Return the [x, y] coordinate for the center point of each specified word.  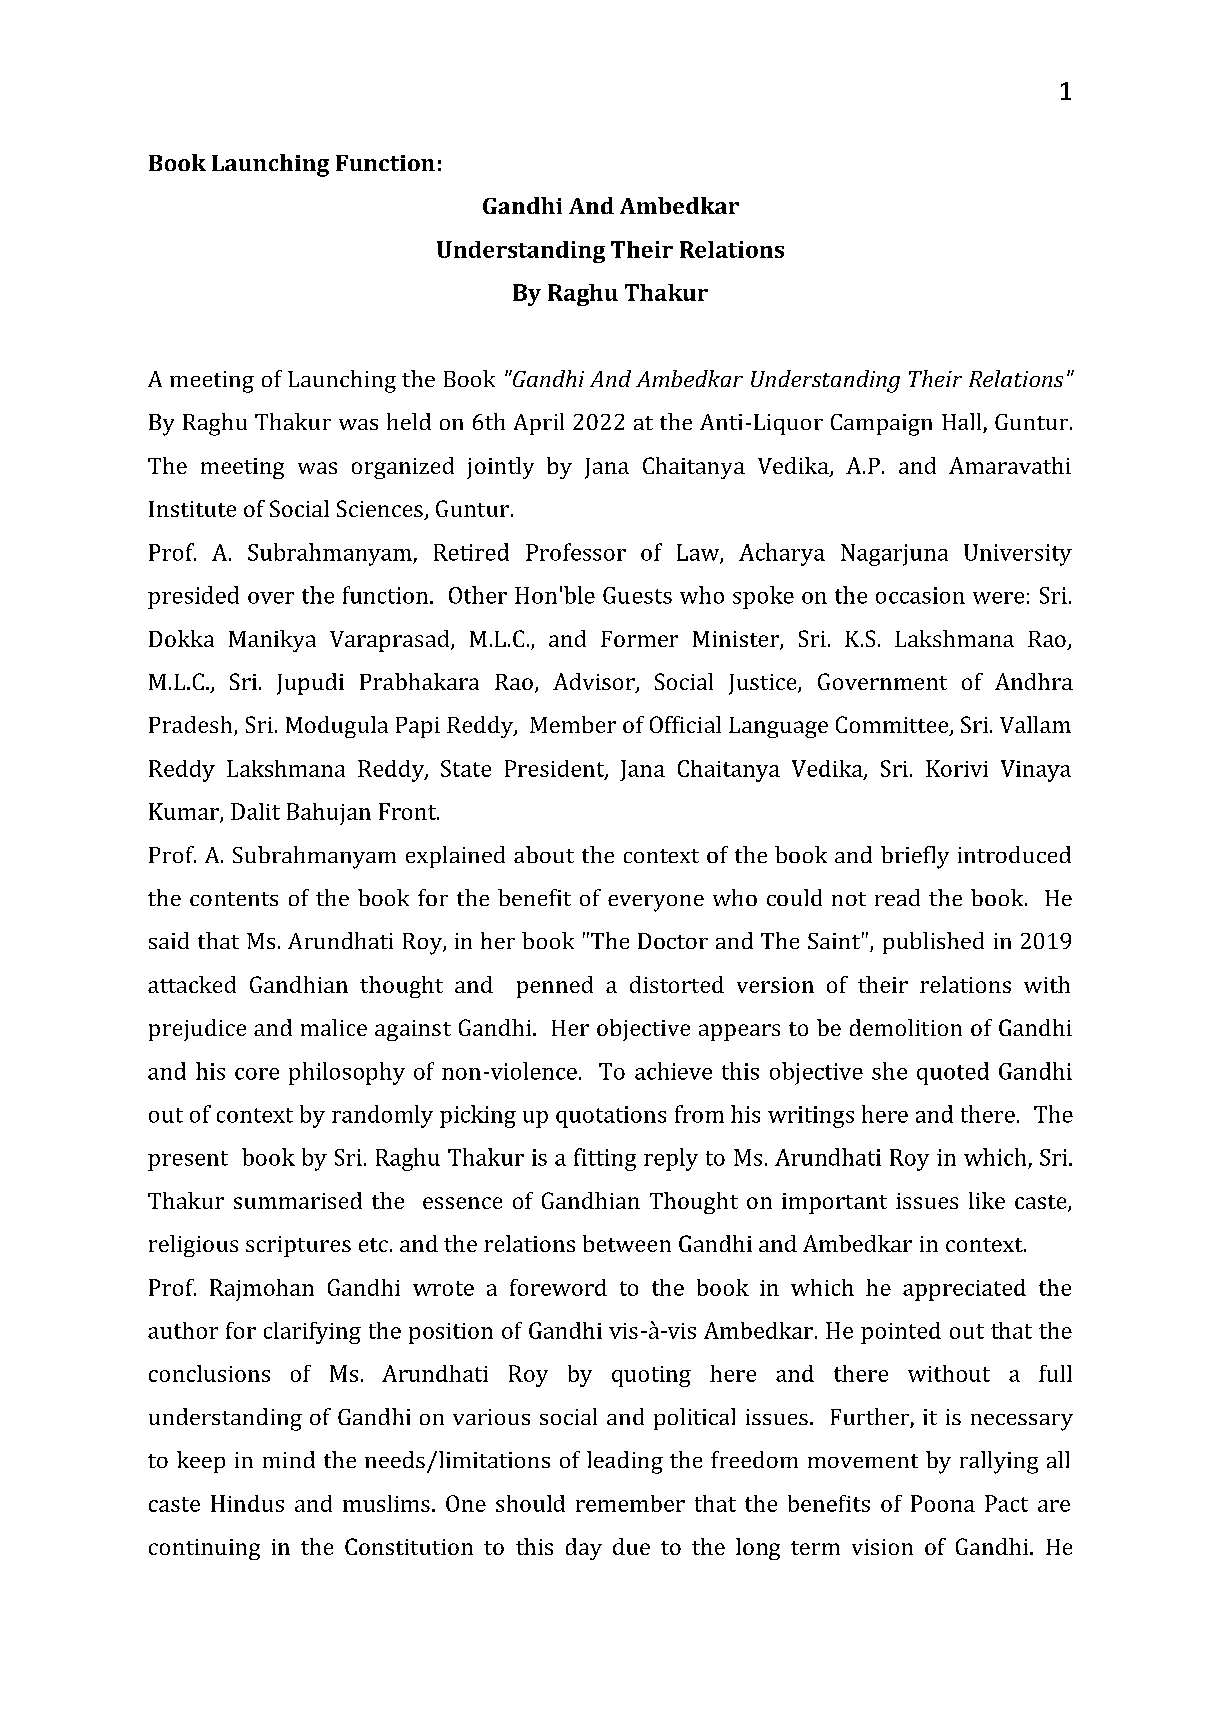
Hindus [247, 1503]
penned [555, 987]
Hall [963, 423]
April [539, 424]
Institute [192, 509]
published [933, 943]
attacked [192, 984]
